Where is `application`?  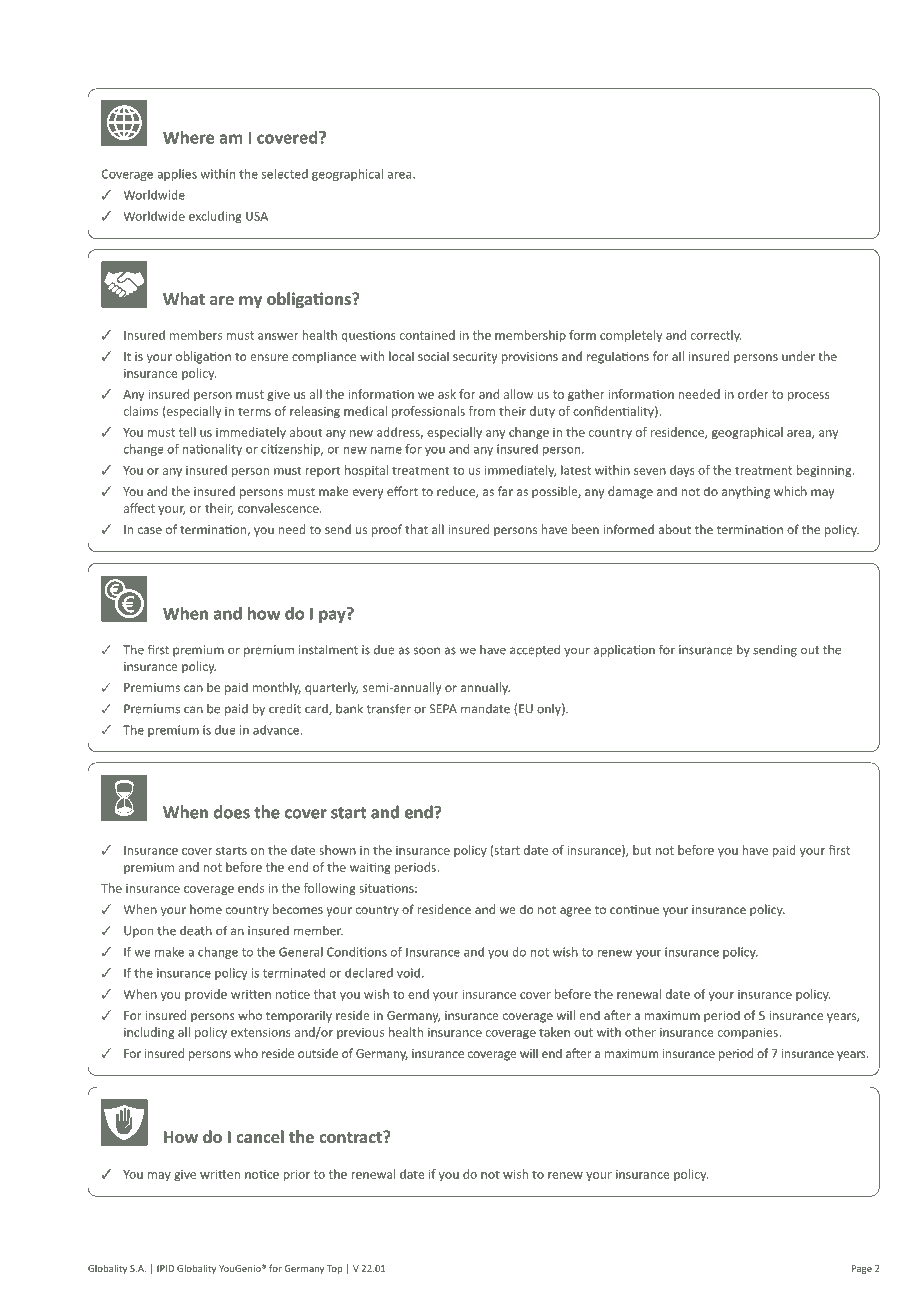
application is located at coordinates (624, 651).
